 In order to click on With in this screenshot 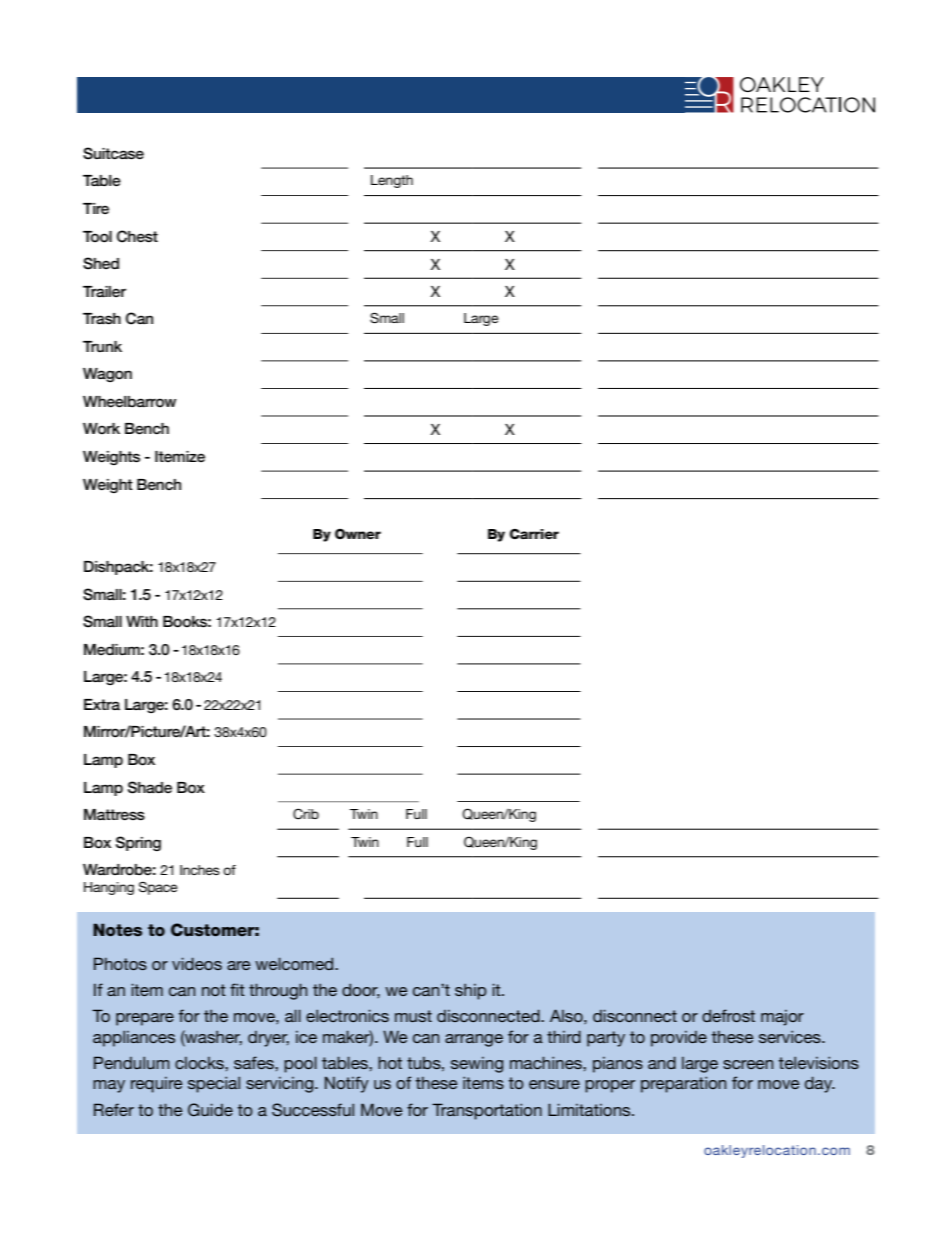, I will do `click(142, 621)`.
